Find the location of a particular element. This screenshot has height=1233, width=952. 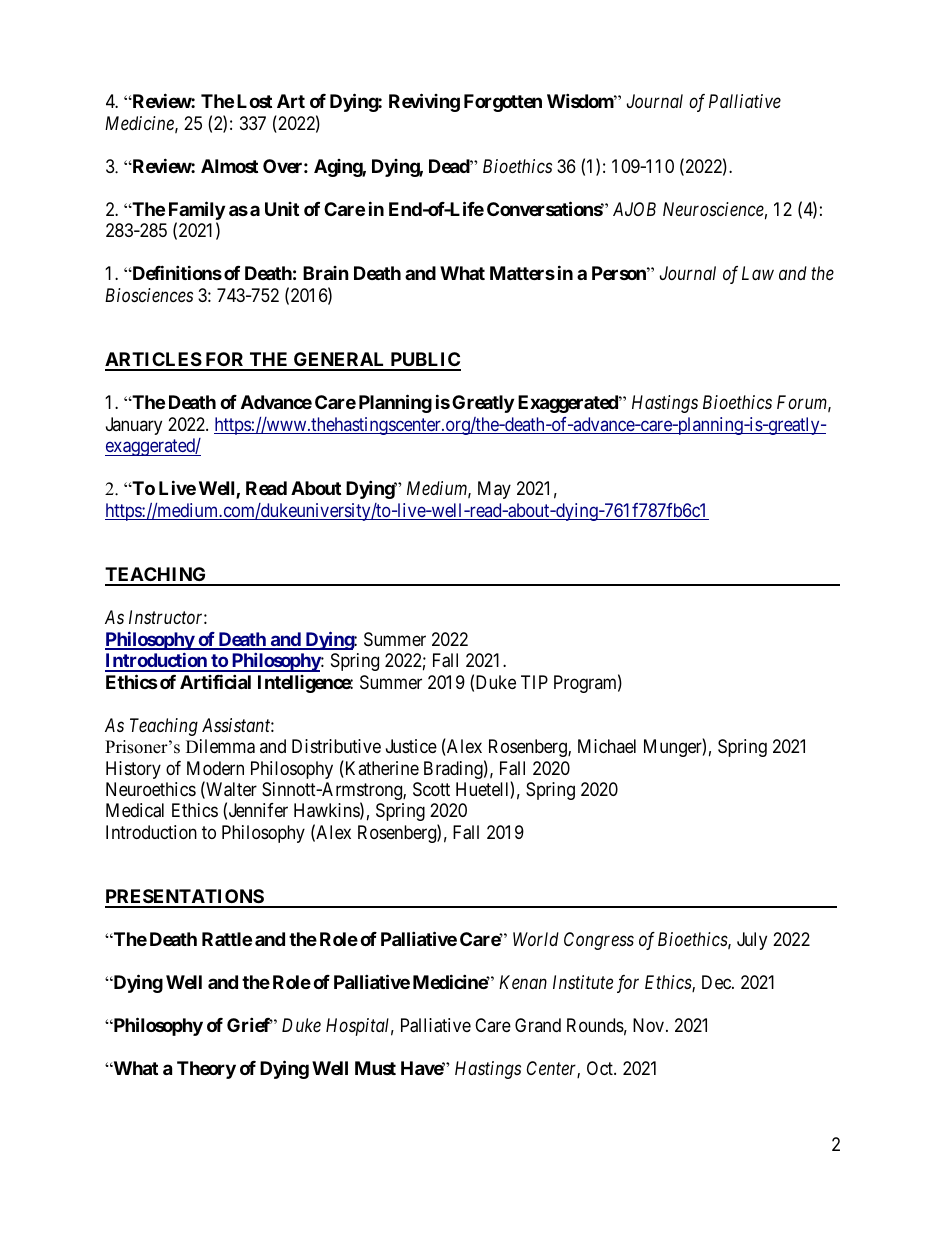

TIP is located at coordinates (534, 682).
